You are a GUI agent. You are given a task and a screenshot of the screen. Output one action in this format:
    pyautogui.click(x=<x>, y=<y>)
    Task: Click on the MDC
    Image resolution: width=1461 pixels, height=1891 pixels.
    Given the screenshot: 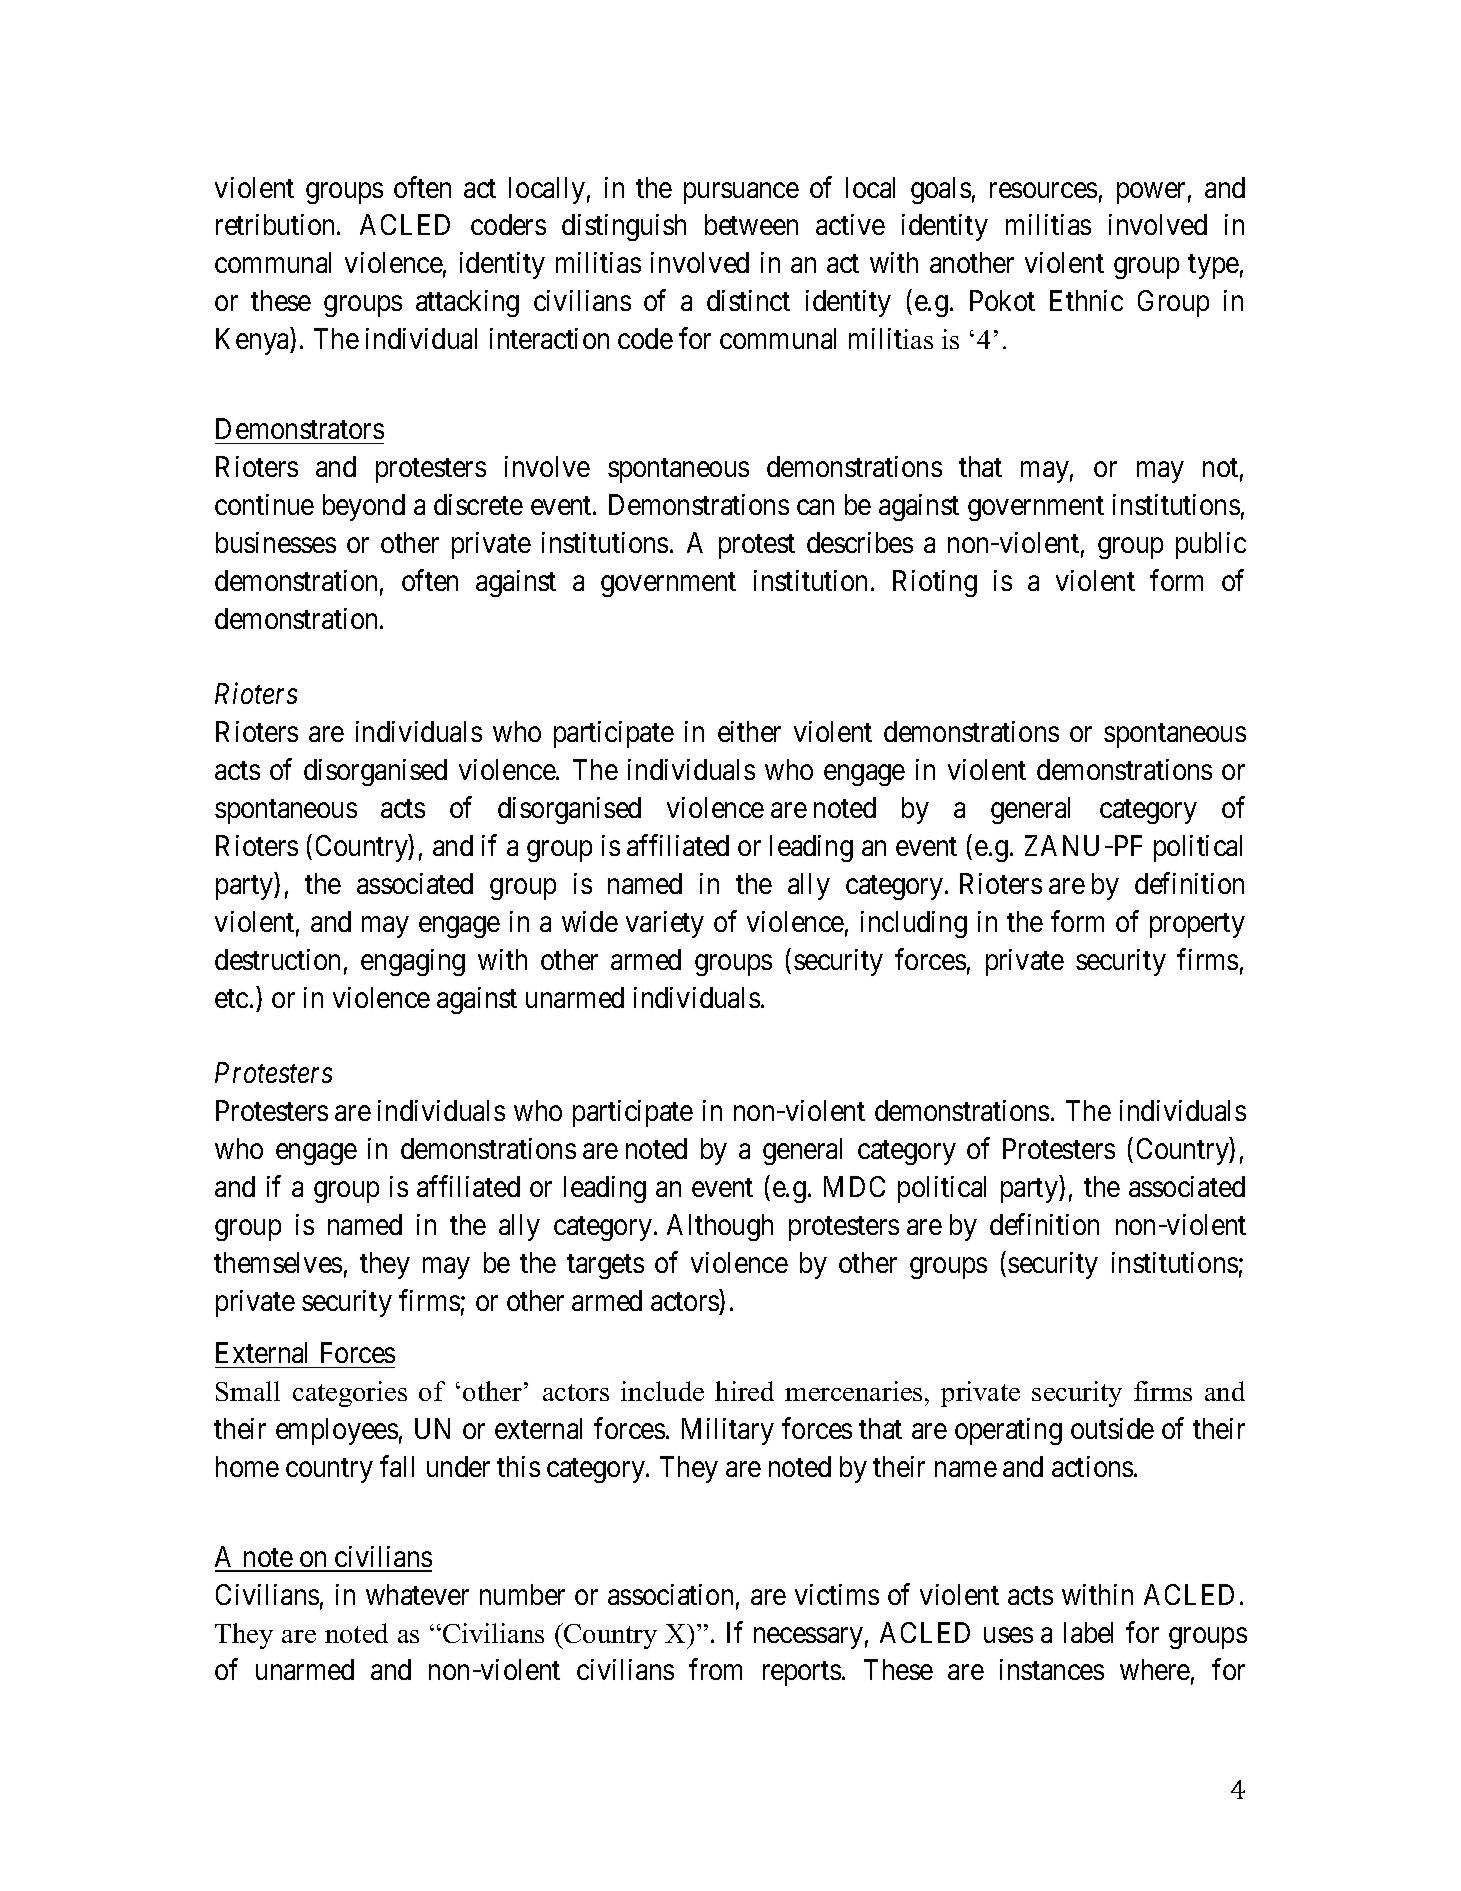 What is the action you would take?
    pyautogui.click(x=854, y=1186)
